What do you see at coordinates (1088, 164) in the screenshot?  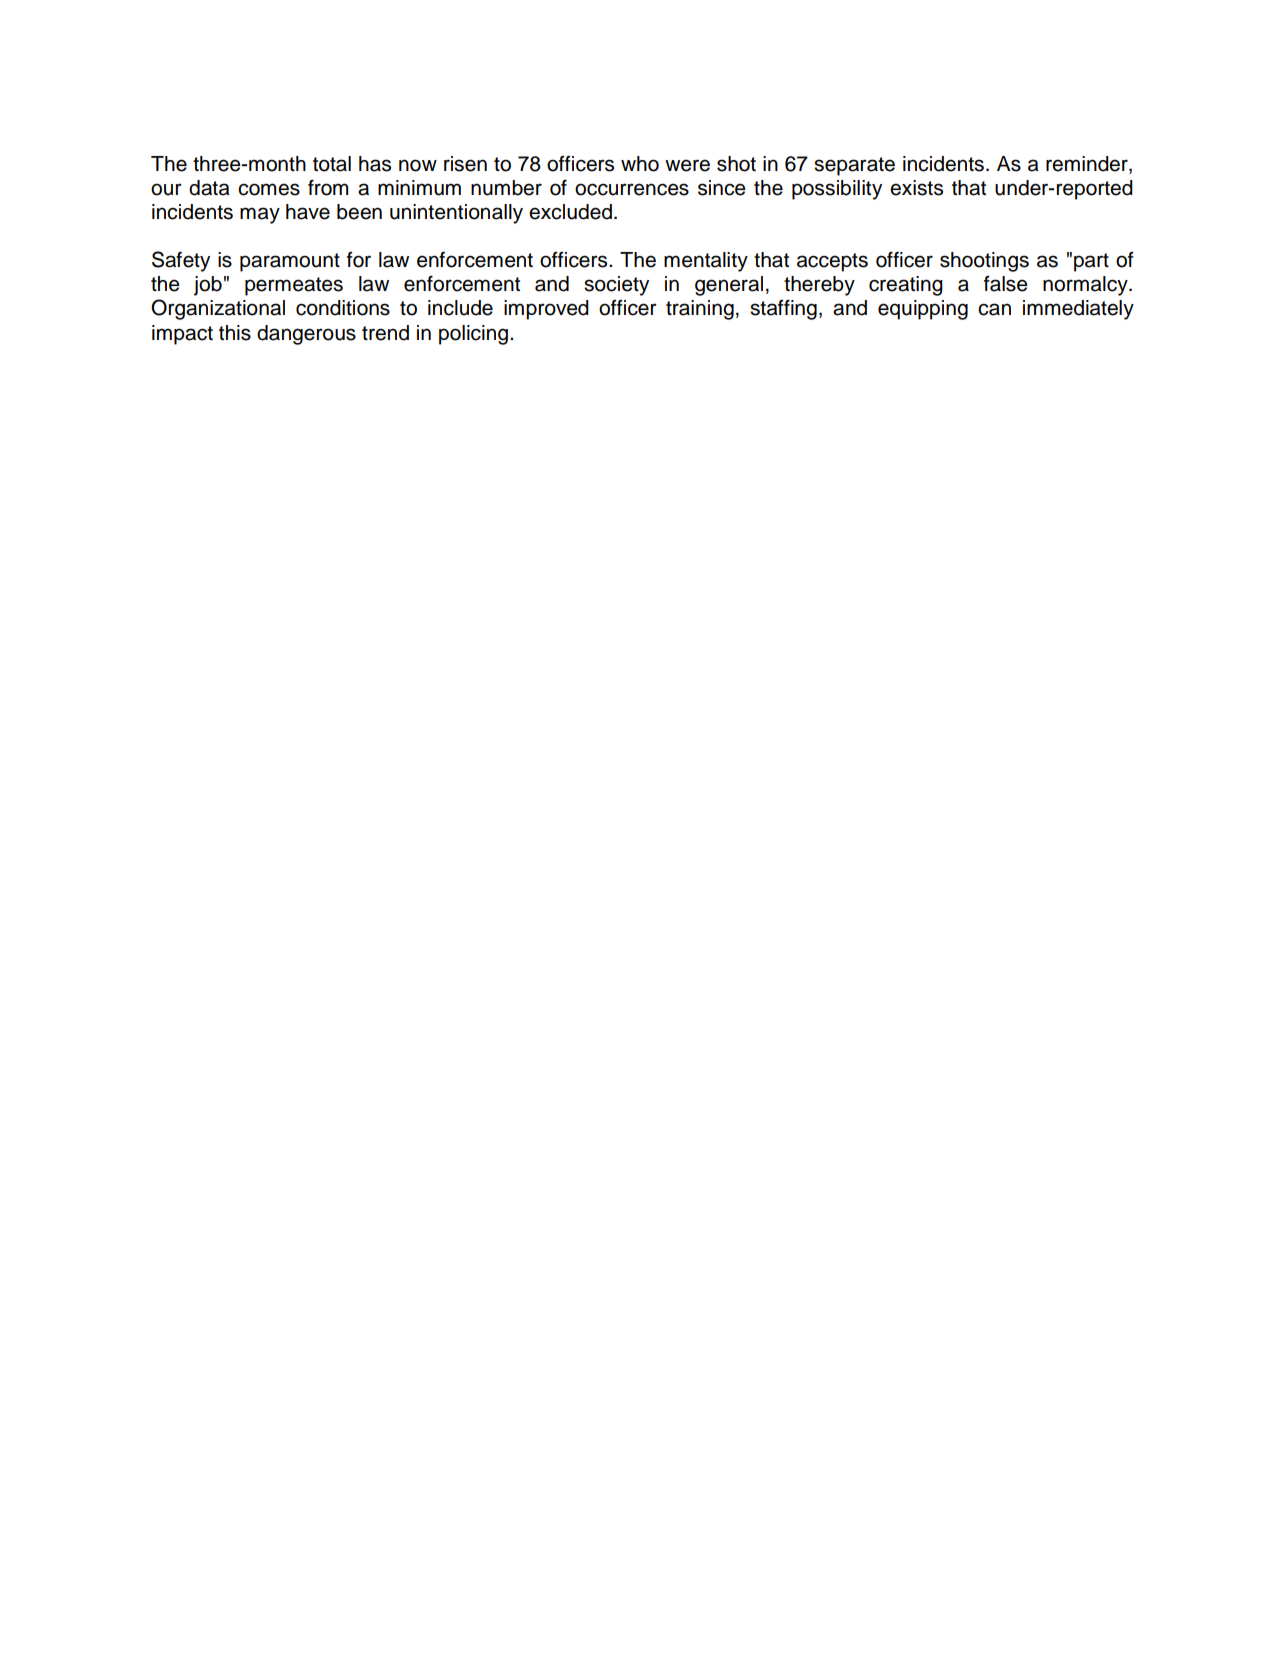 I see `reminder` at bounding box center [1088, 164].
